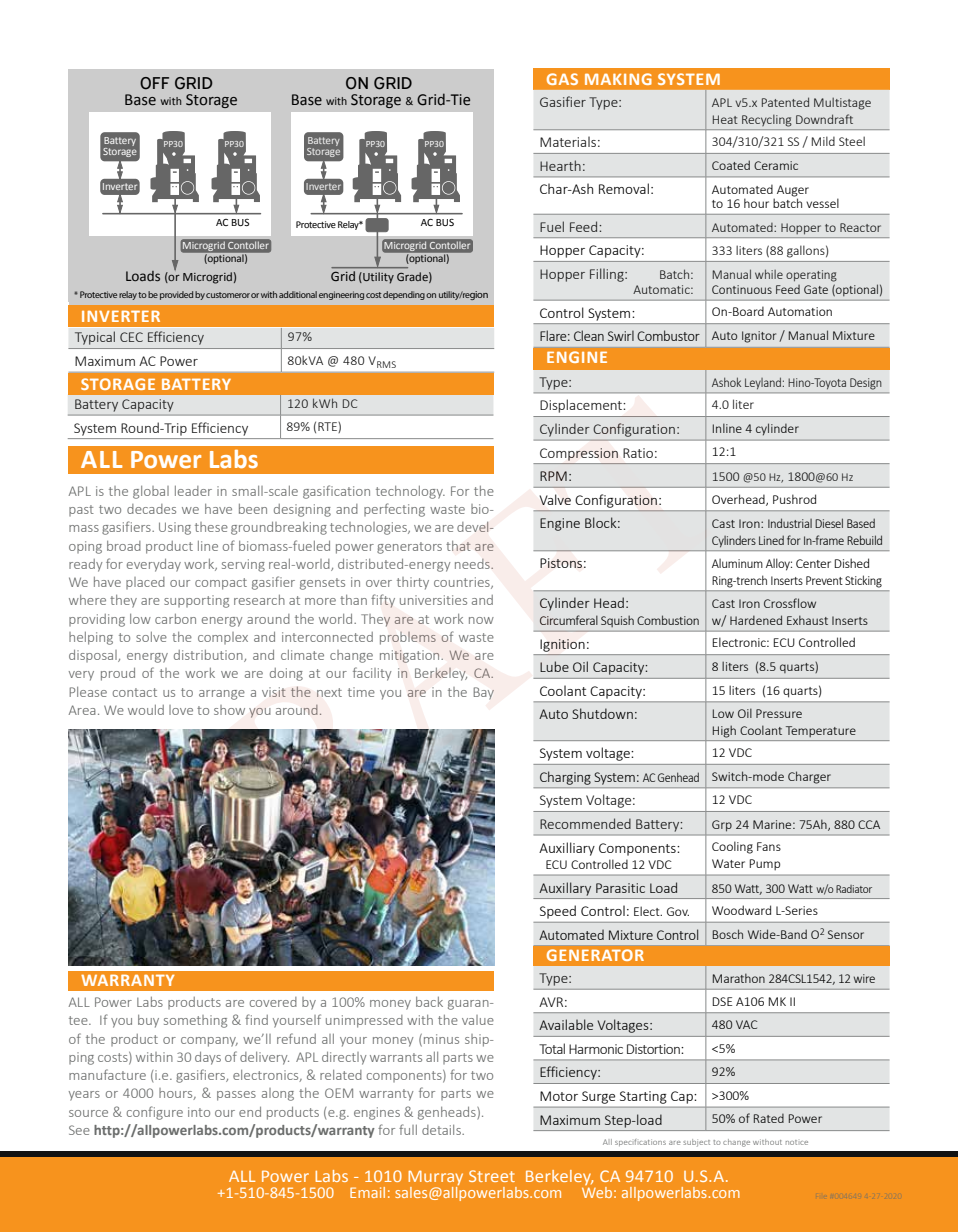 The image size is (958, 1232). What do you see at coordinates (155, 1113) in the image?
I see `configure` at bounding box center [155, 1113].
